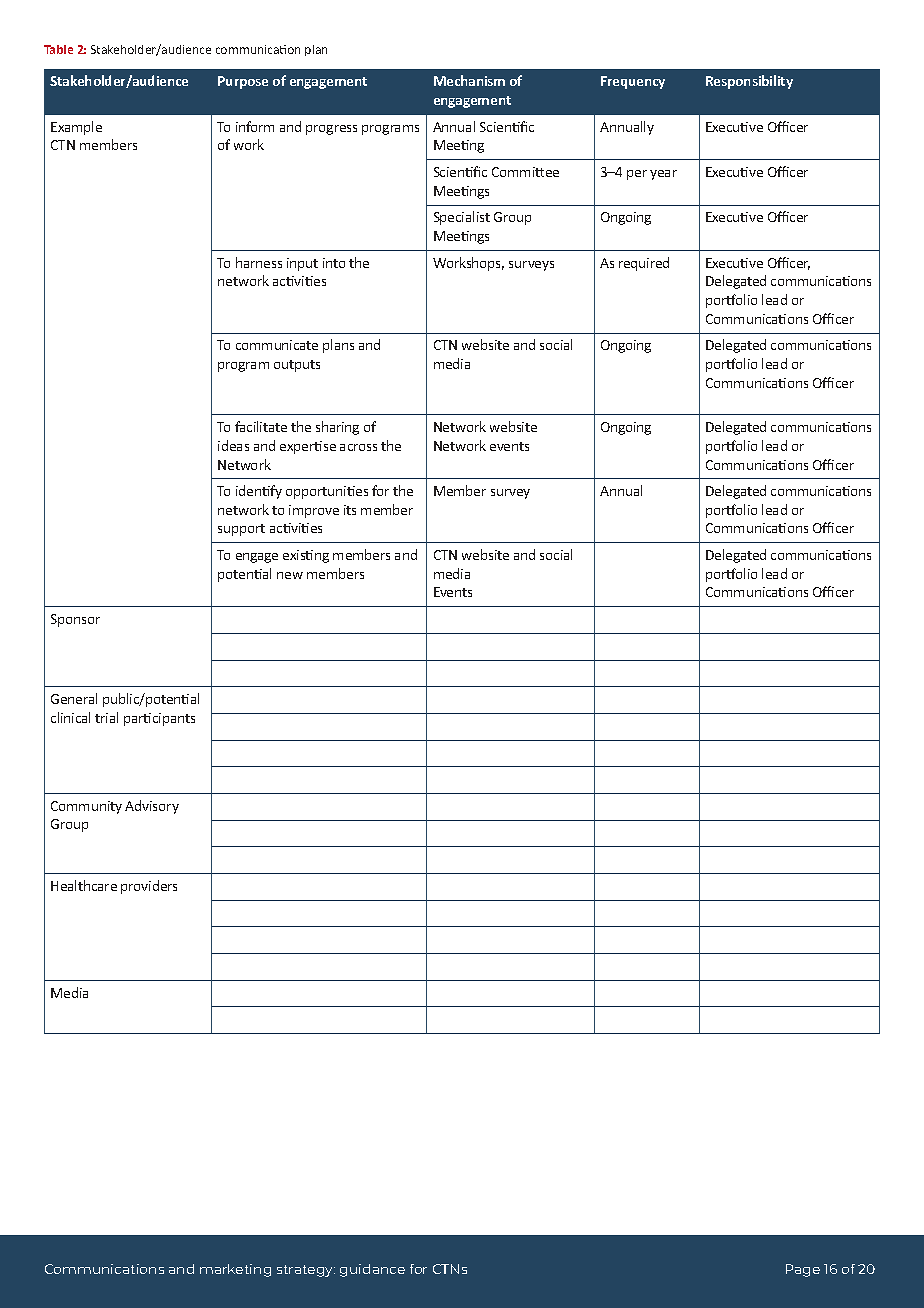  I want to click on required, so click(644, 264).
